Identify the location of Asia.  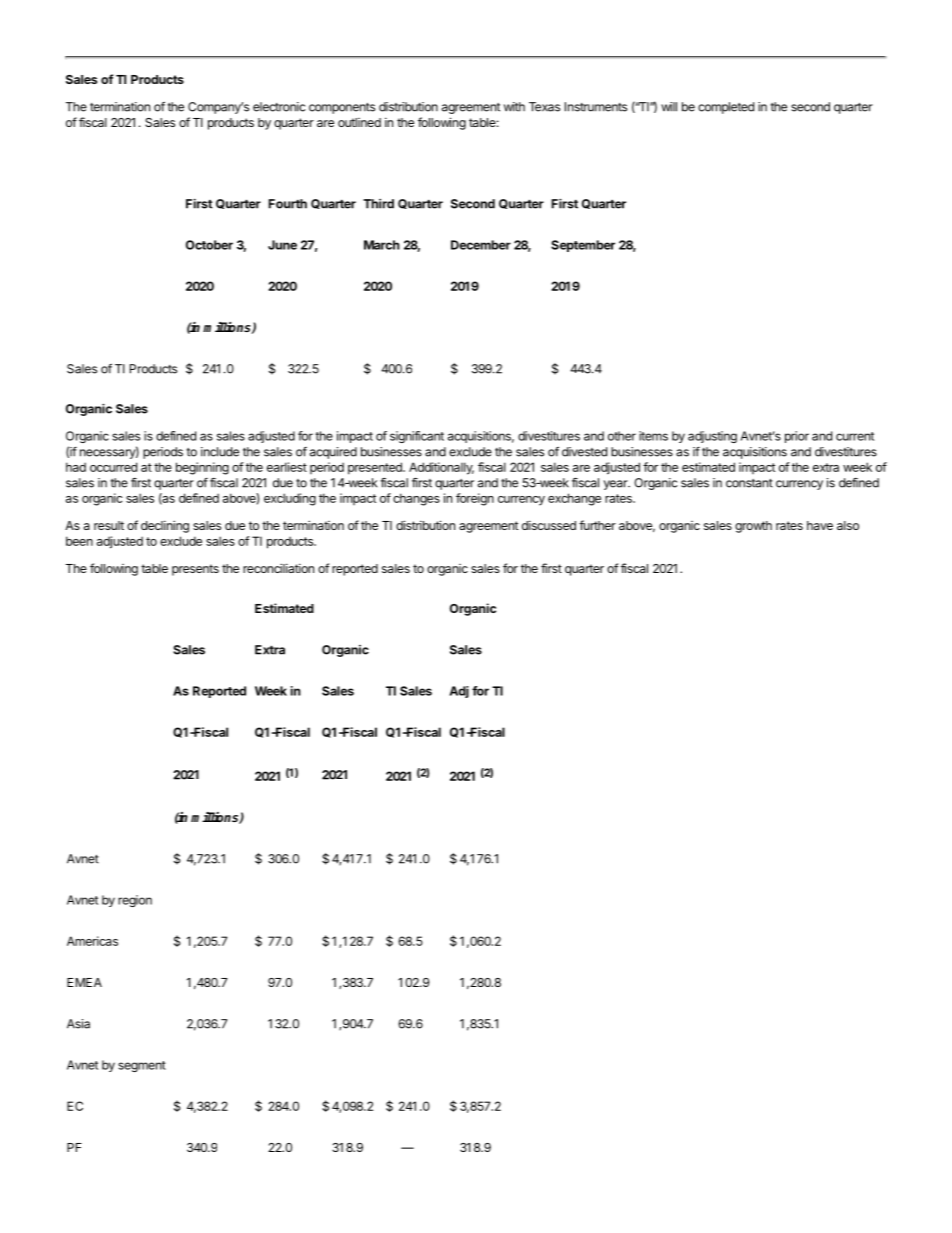
(78, 1024).
